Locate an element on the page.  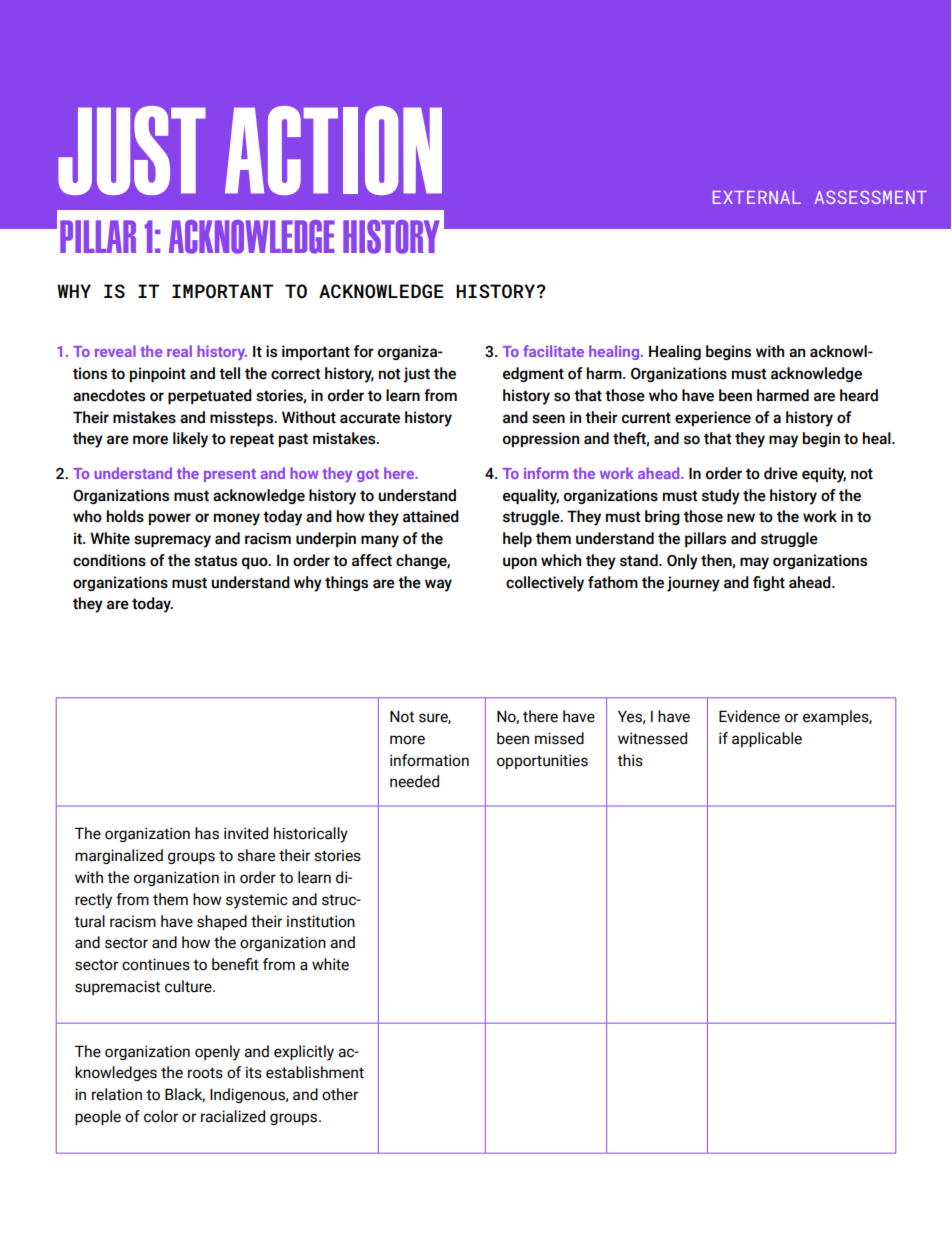
has is located at coordinates (207, 833).
